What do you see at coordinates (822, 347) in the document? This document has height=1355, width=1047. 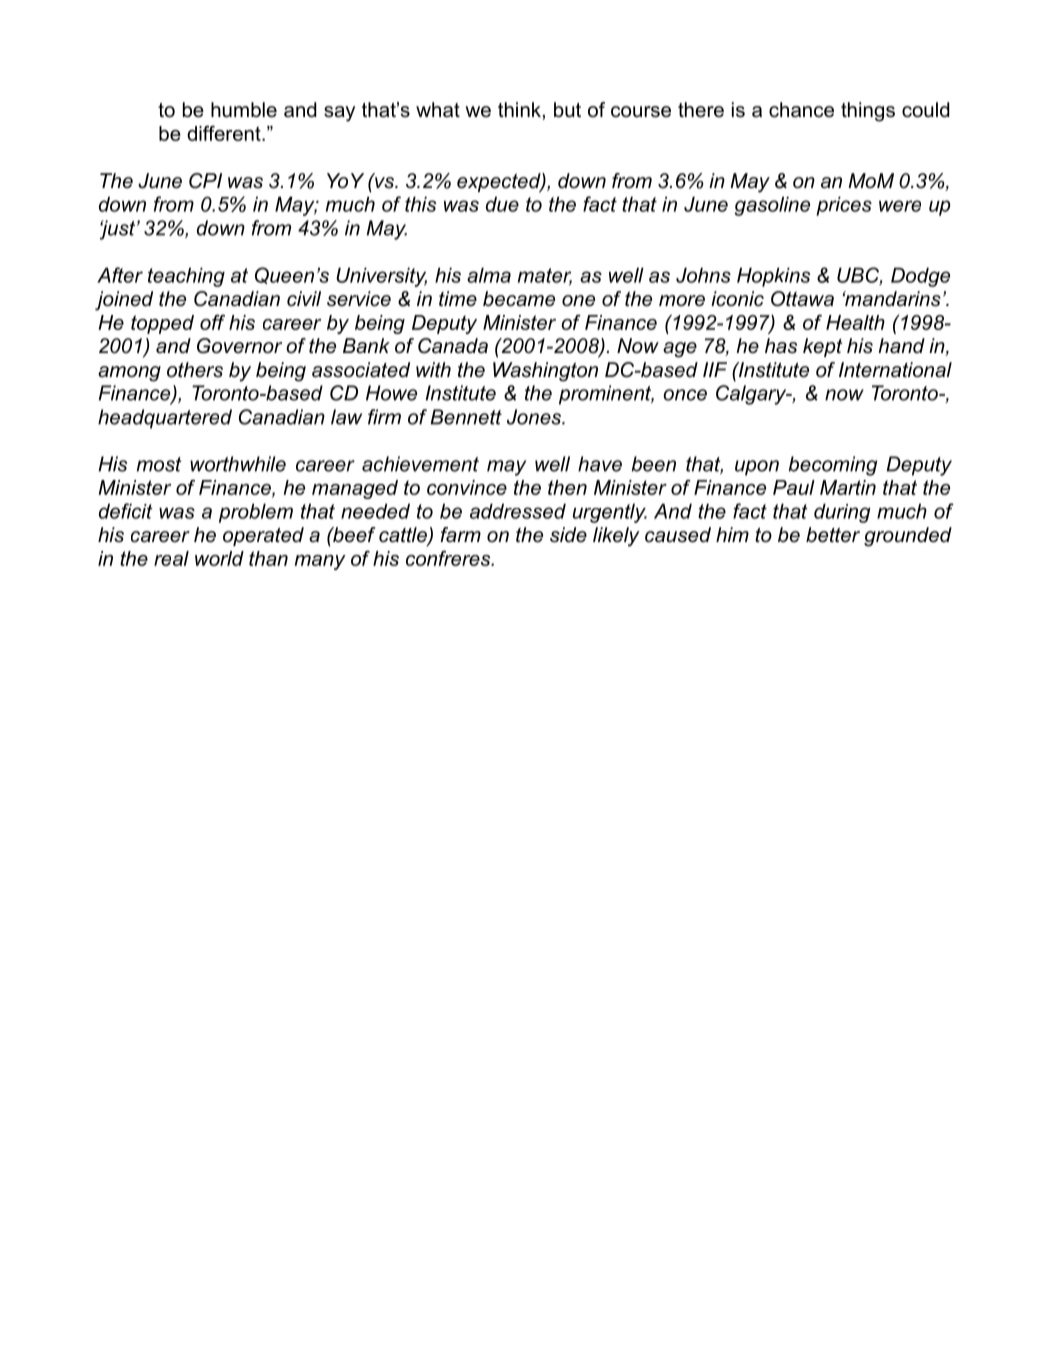 I see `kept` at bounding box center [822, 347].
